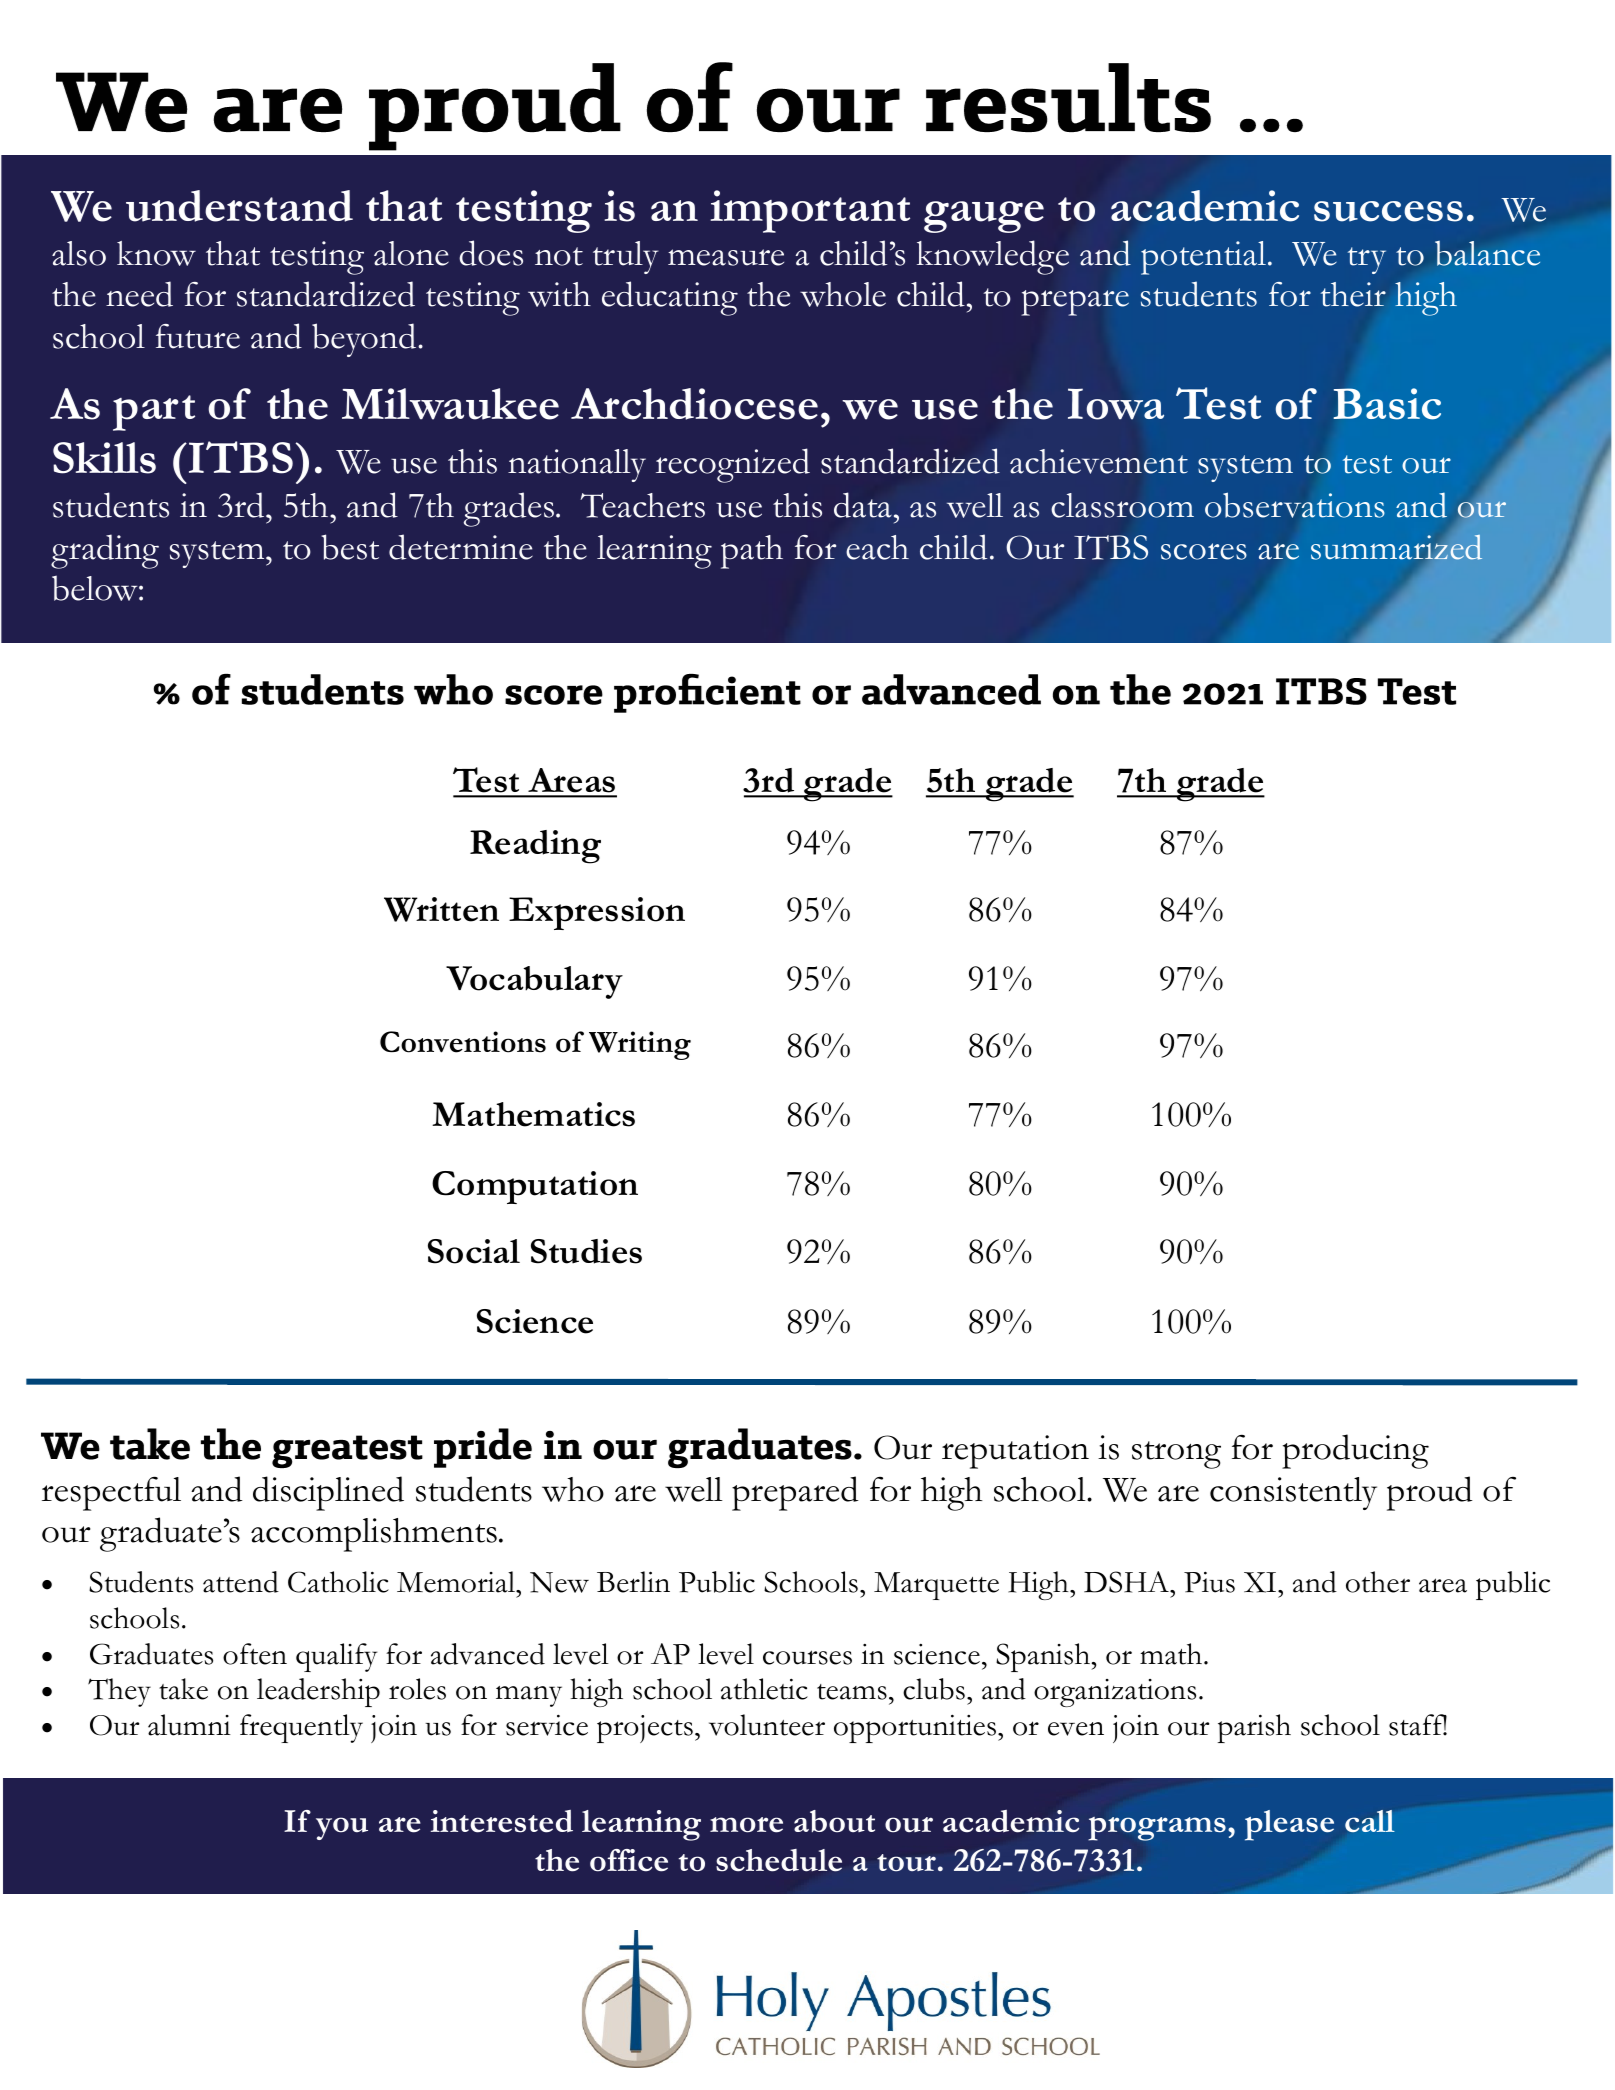 Image resolution: width=1615 pixels, height=2090 pixels. Describe the element at coordinates (1355, 1451) in the image. I see `producing` at that location.
